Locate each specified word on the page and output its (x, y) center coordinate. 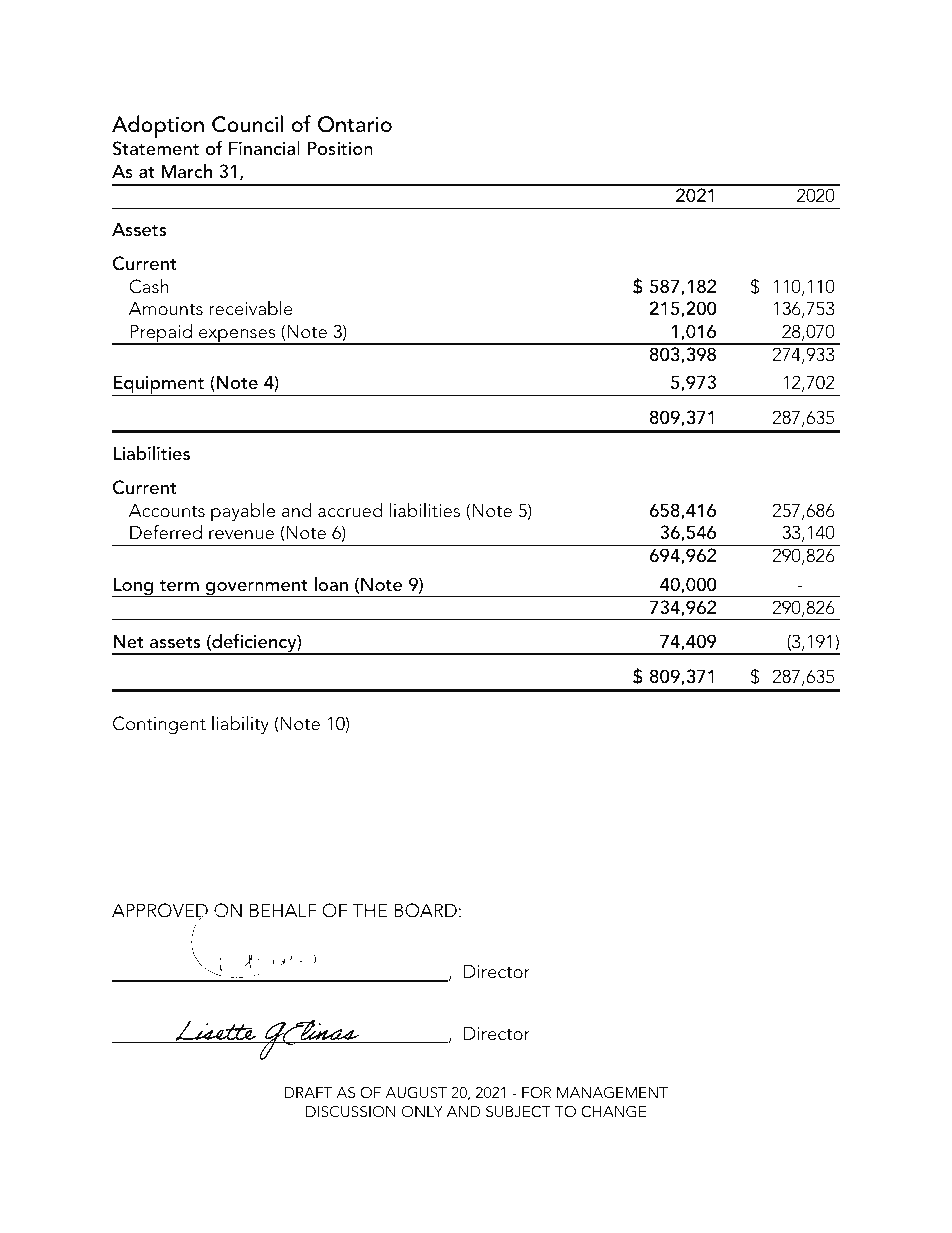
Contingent (159, 725)
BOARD (425, 910)
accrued (350, 510)
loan (331, 584)
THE (369, 910)
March (187, 171)
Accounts (167, 510)
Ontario (355, 124)
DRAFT (308, 1092)
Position (340, 148)
